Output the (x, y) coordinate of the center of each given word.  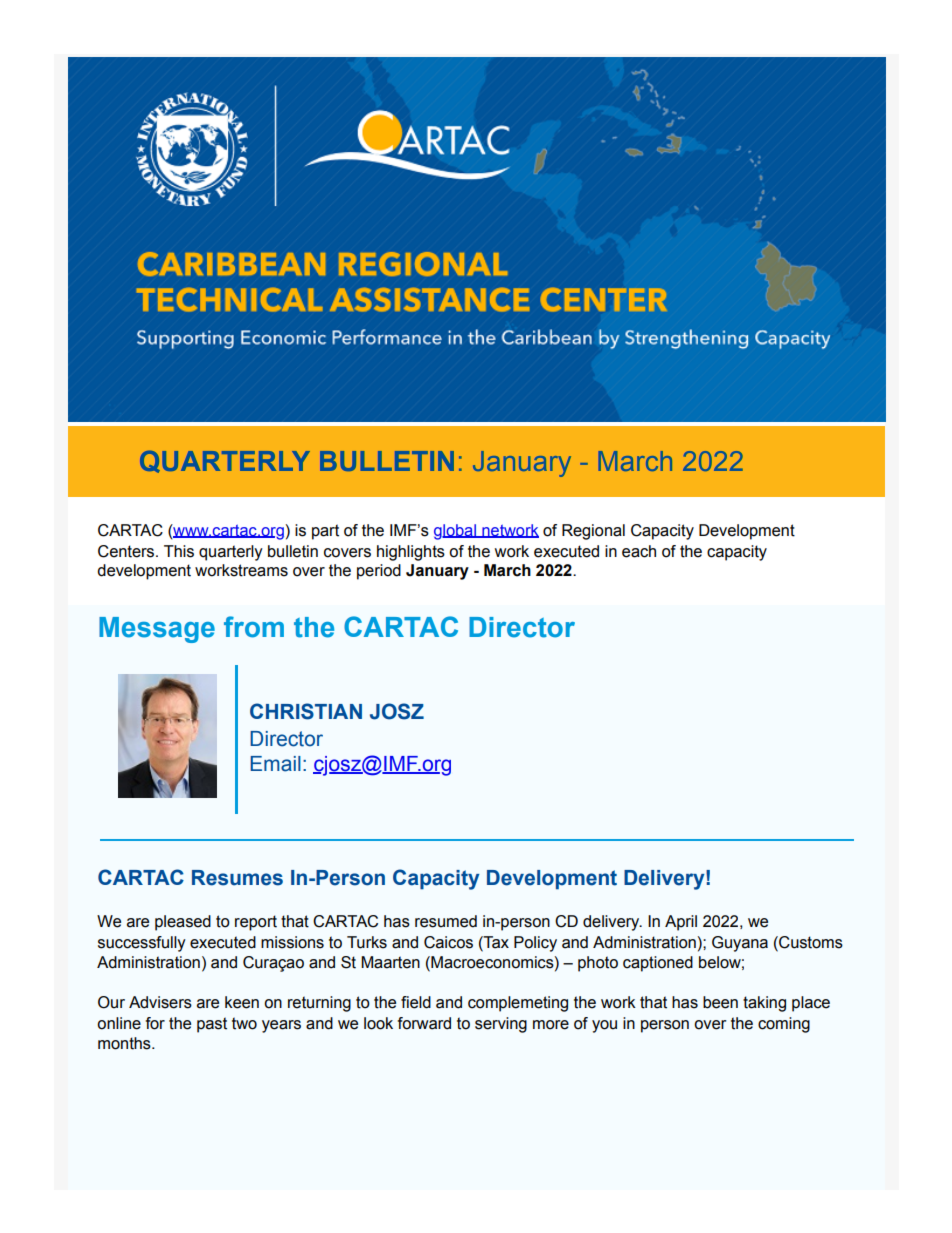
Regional (593, 532)
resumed (446, 921)
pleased (183, 923)
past (212, 1025)
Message (157, 630)
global (456, 532)
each (639, 551)
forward (424, 1023)
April (681, 923)
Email (275, 764)
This (179, 551)
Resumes (237, 878)
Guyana (740, 944)
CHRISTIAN (306, 711)
